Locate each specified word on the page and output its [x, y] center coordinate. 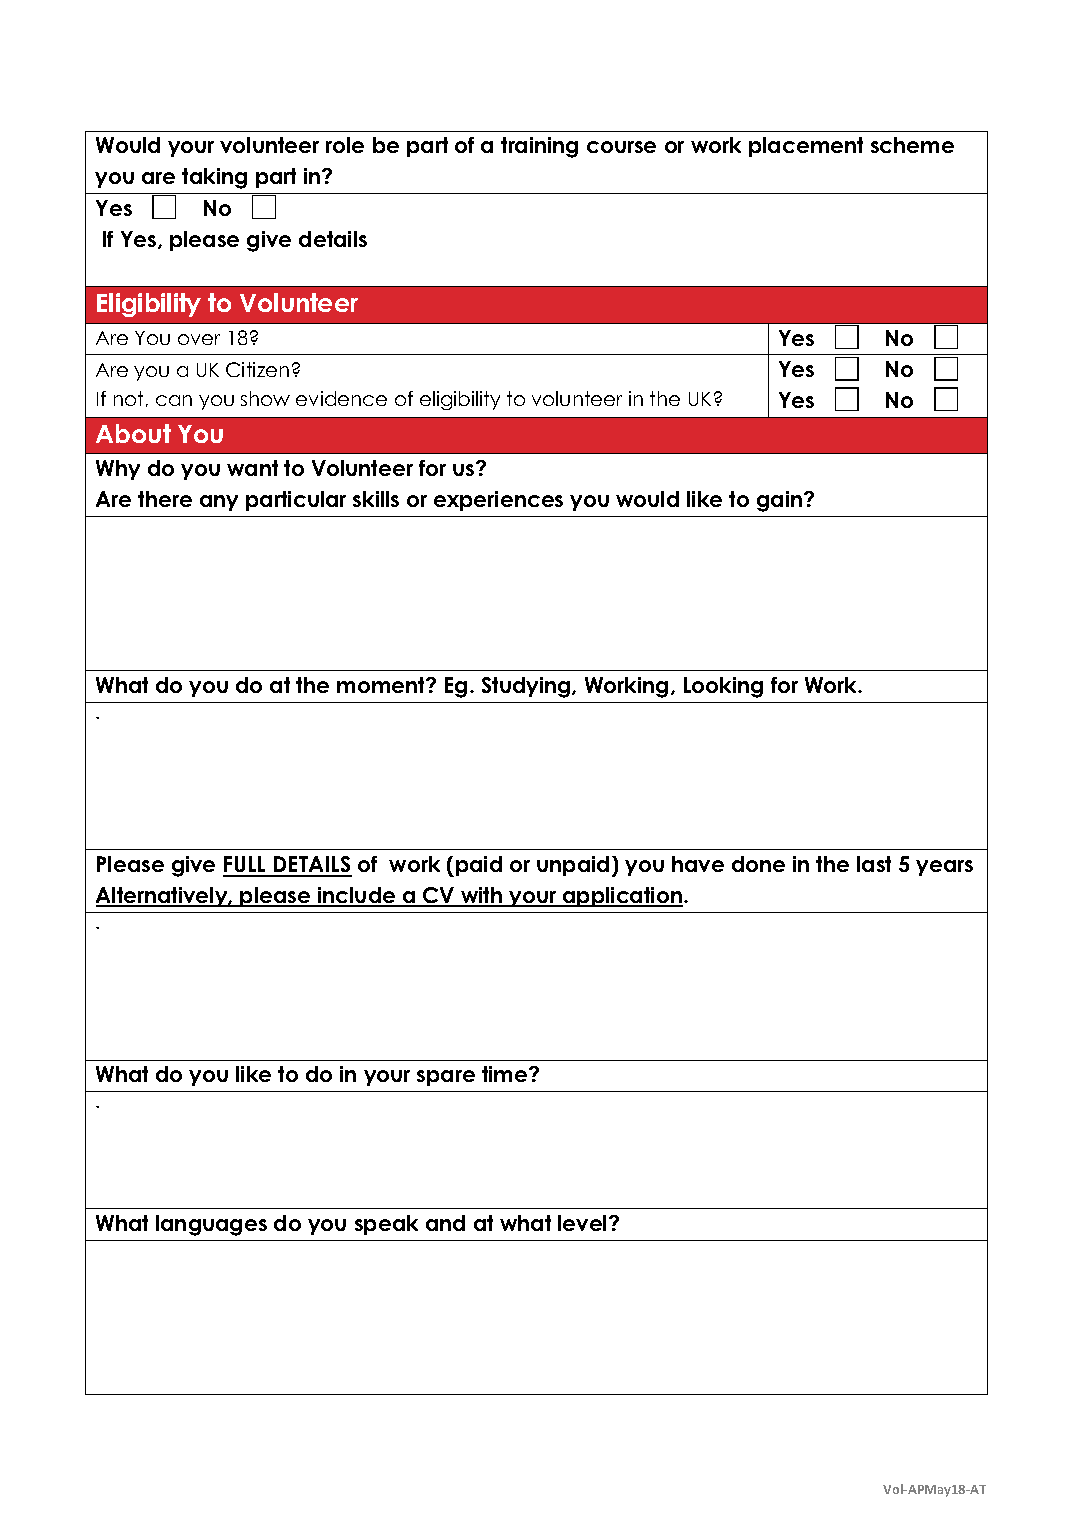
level [584, 1223]
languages [211, 1225]
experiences [498, 501]
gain [781, 501]
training [539, 147]
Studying [527, 687]
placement [806, 147]
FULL [246, 866]
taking [214, 178]
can [174, 400]
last [874, 864]
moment [382, 685]
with [482, 896]
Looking [723, 687]
